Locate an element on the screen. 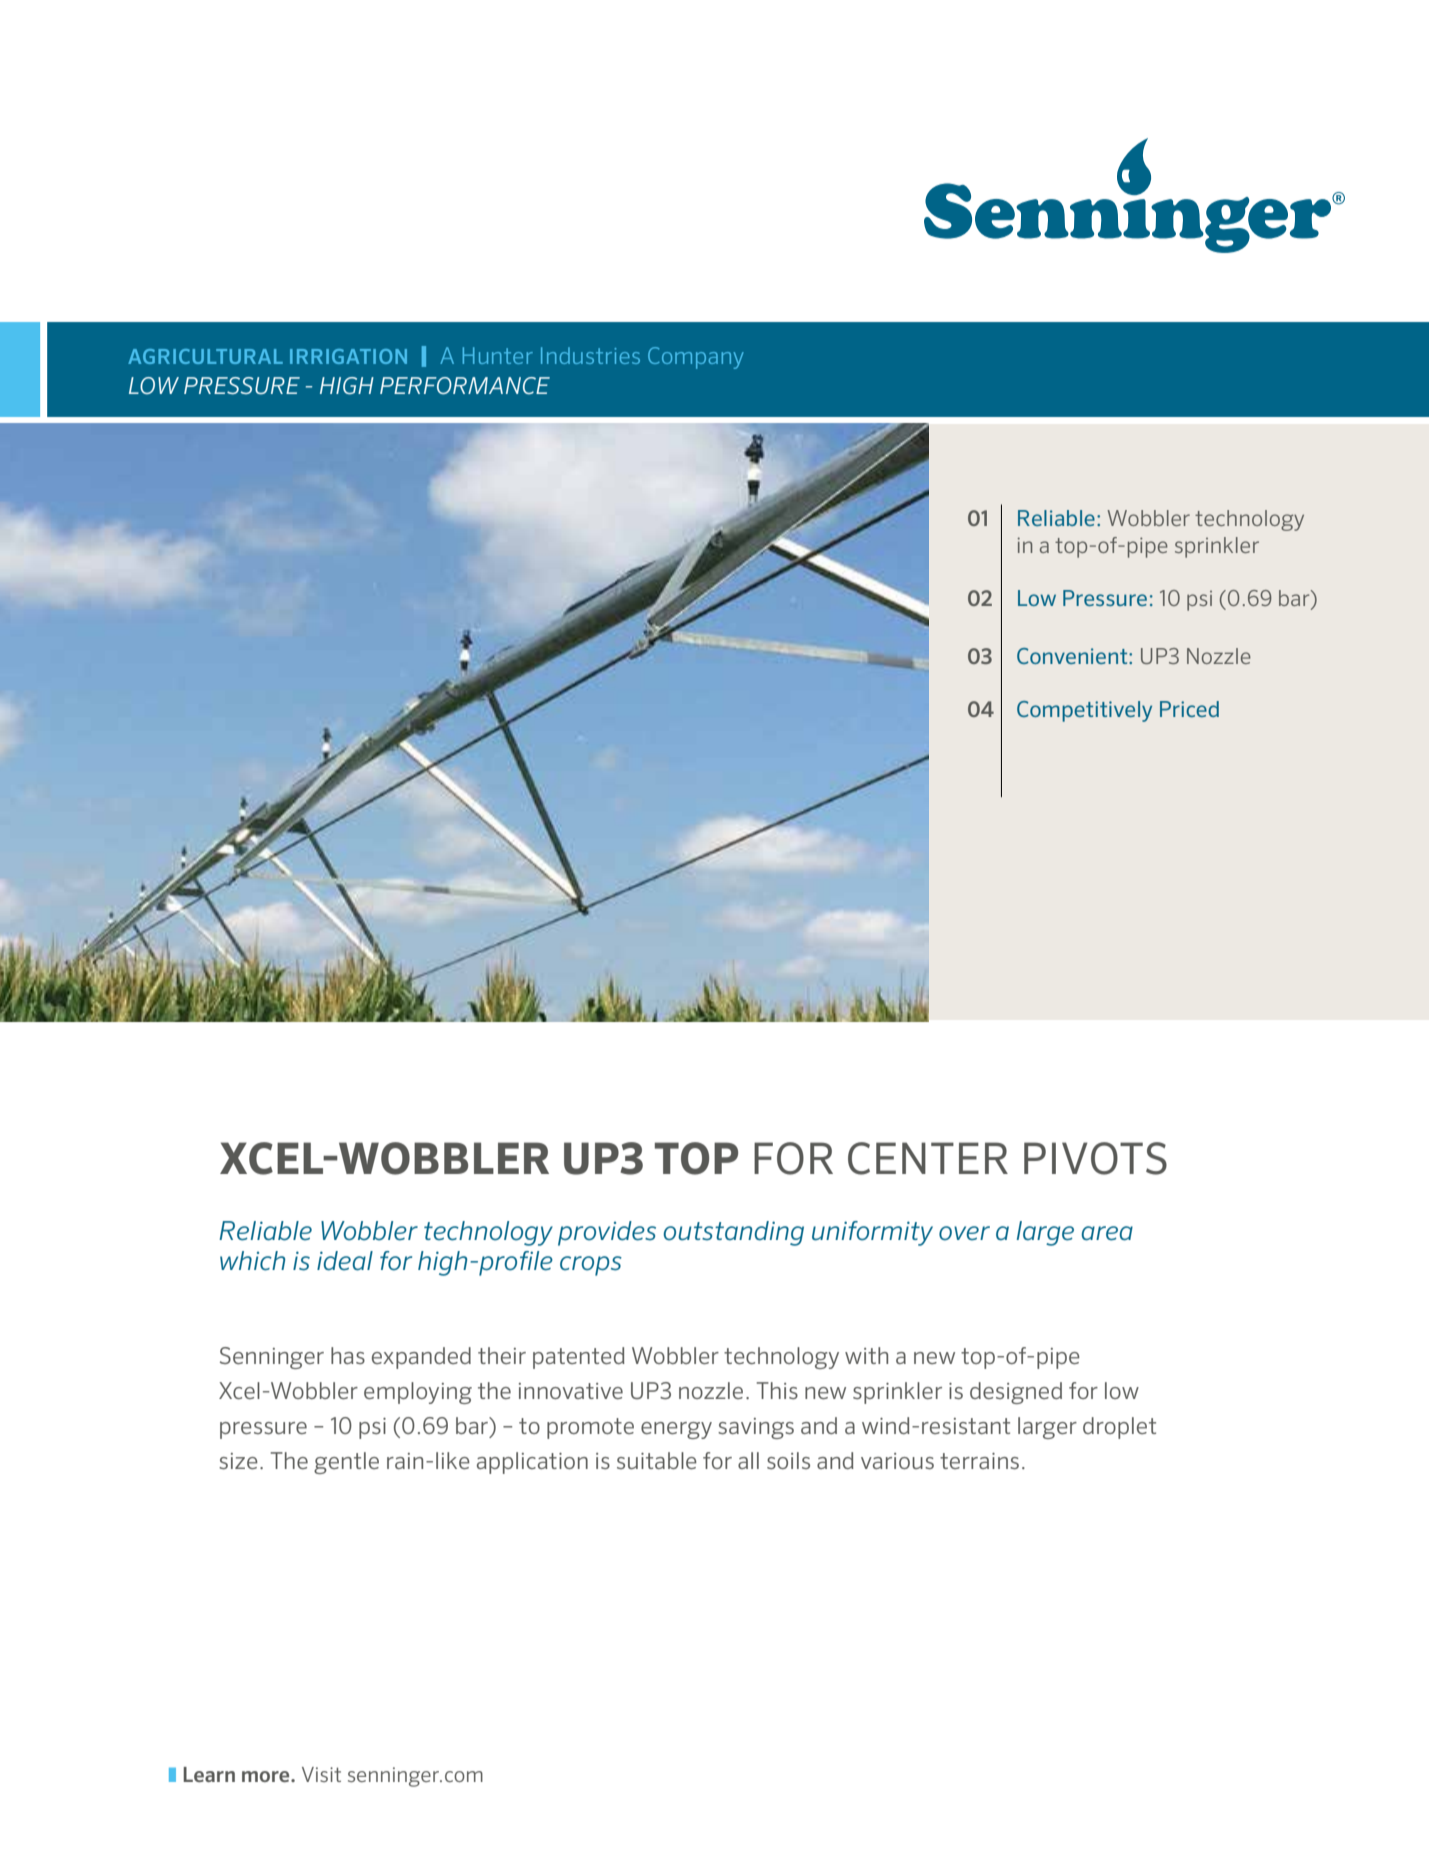 The height and width of the screenshot is (1850, 1429). PIVOTS is located at coordinates (1095, 1158).
